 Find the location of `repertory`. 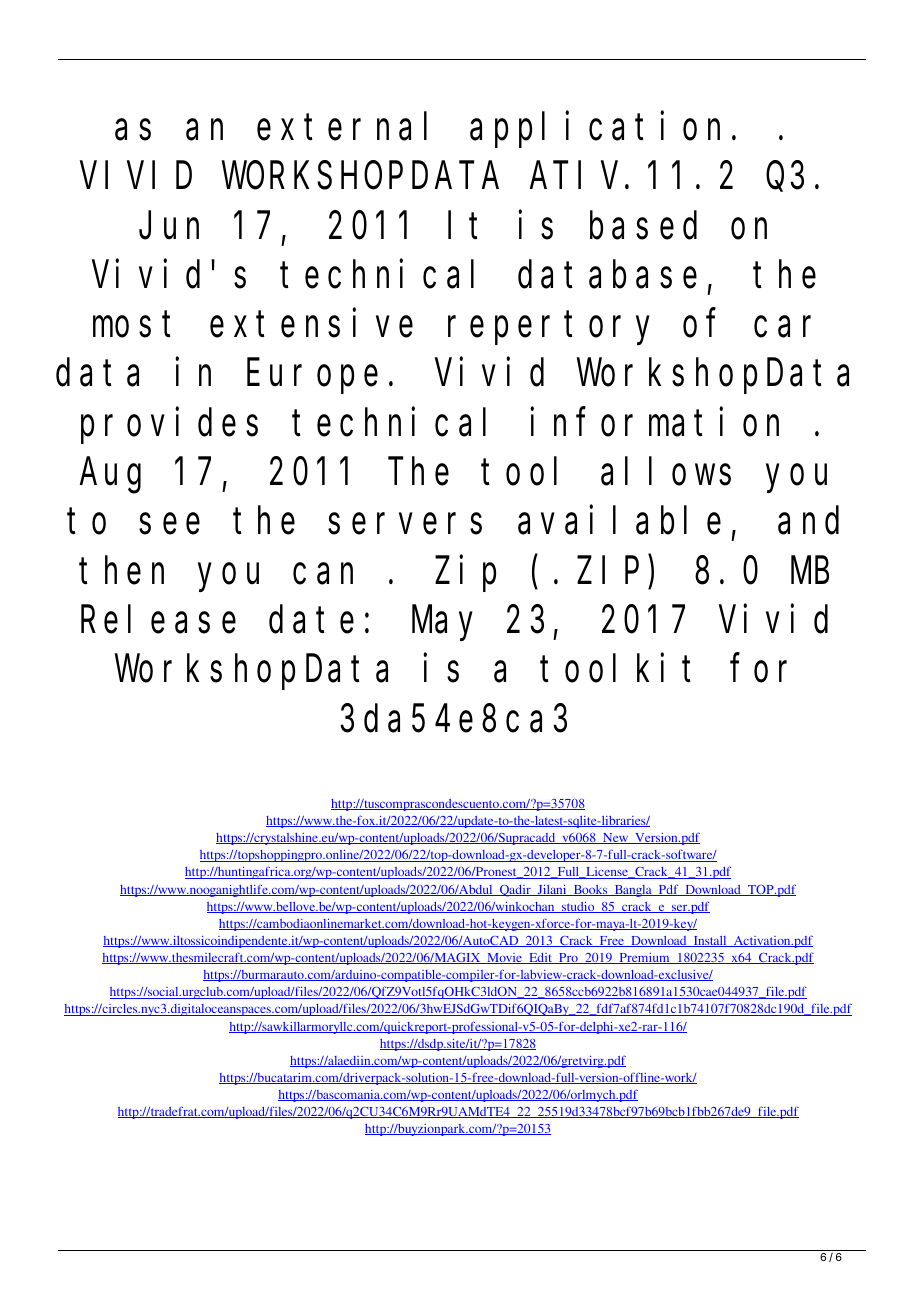

repertory is located at coordinates (549, 329).
